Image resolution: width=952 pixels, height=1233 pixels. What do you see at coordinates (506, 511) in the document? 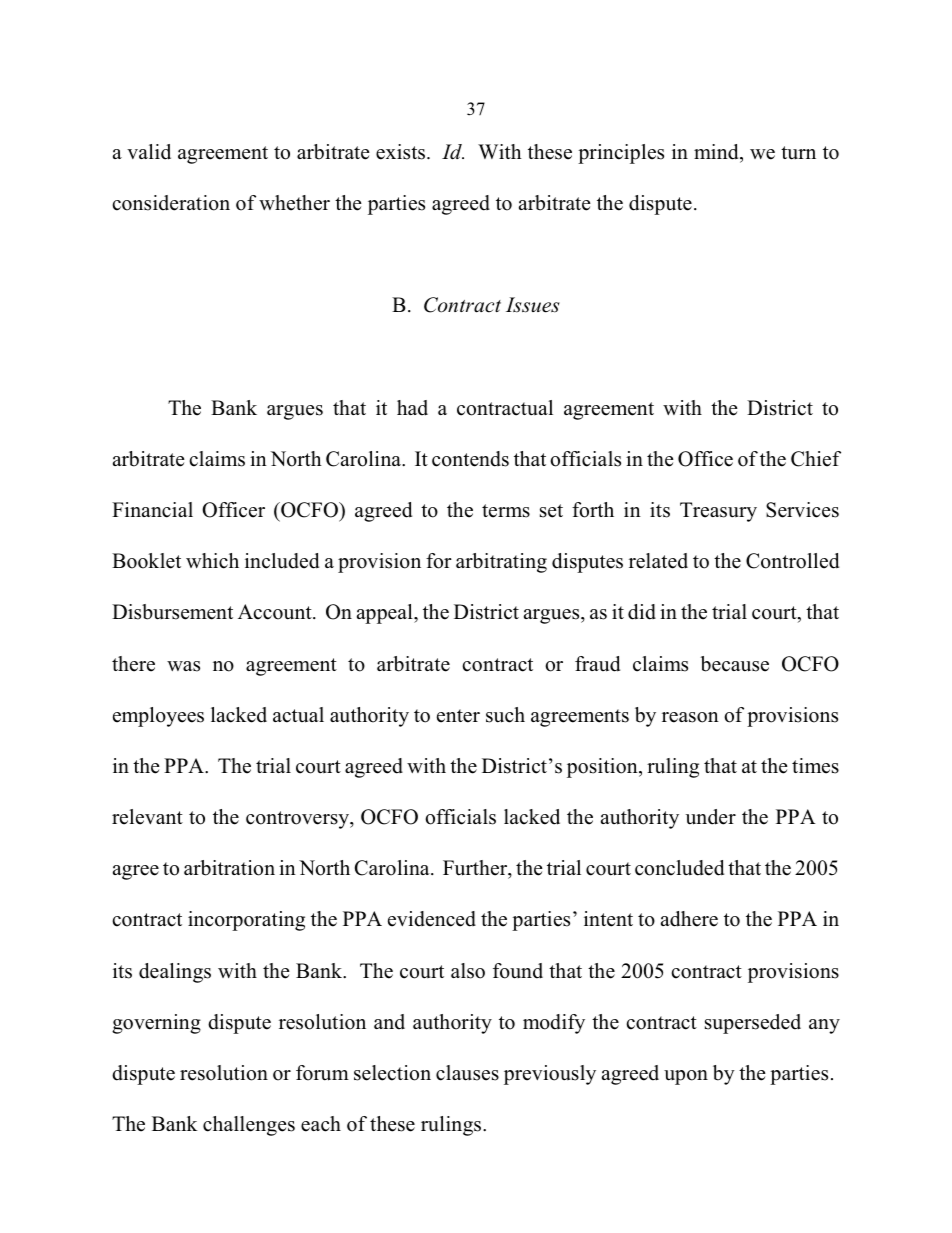
I see `terms` at bounding box center [506, 511].
